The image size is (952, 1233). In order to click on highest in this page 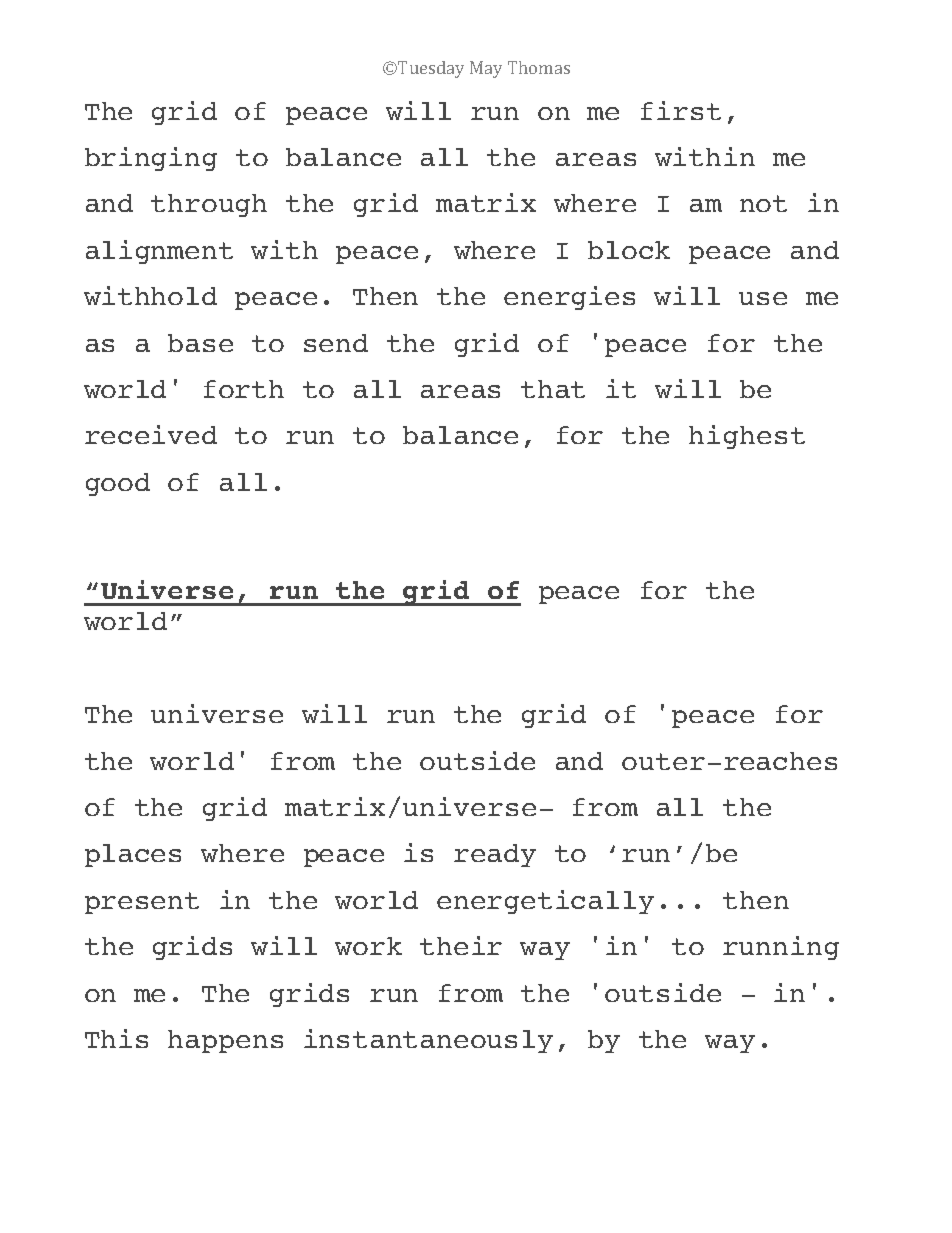, I will do `click(747, 437)`.
